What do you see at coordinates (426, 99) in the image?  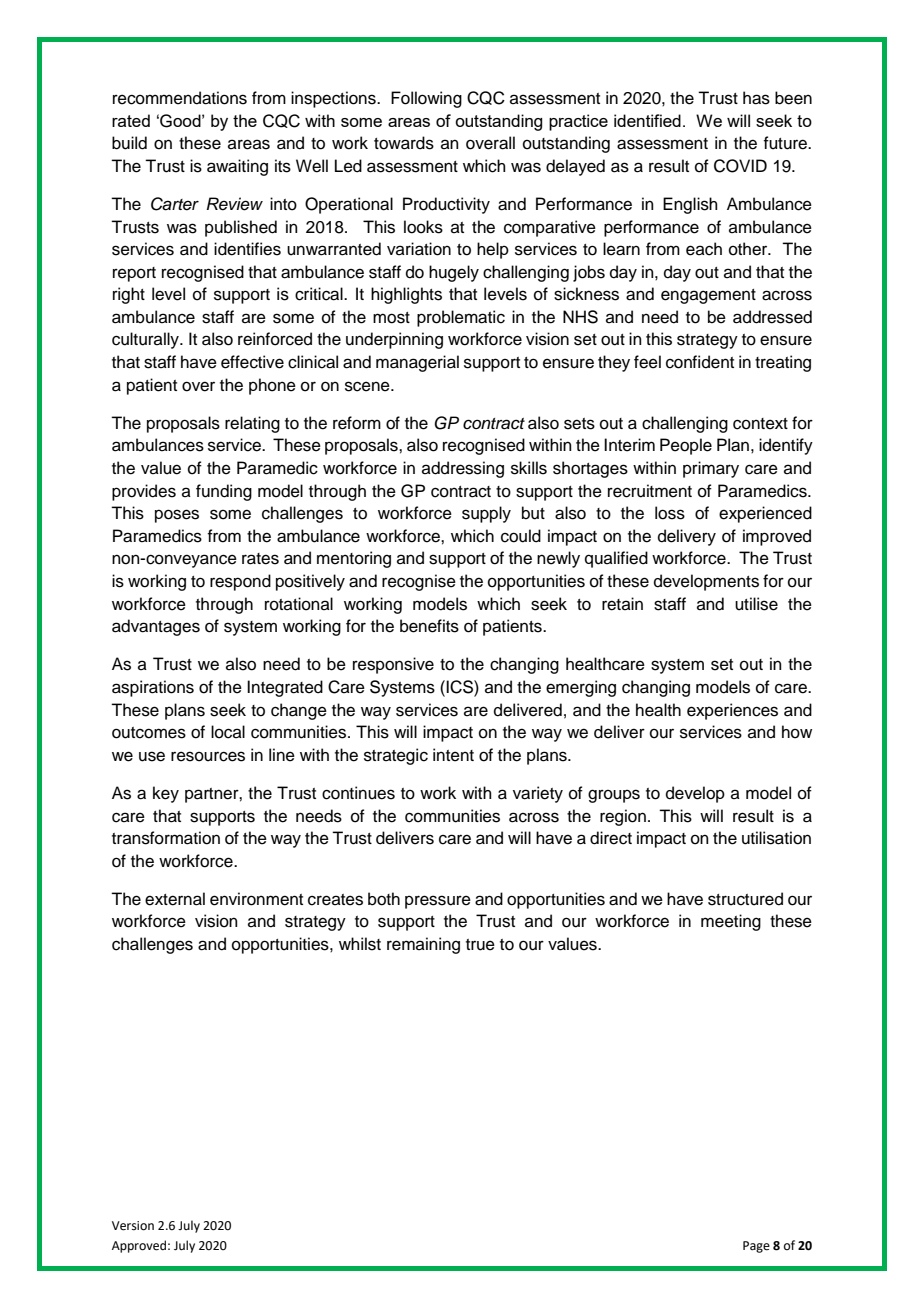 I see `Following` at bounding box center [426, 99].
